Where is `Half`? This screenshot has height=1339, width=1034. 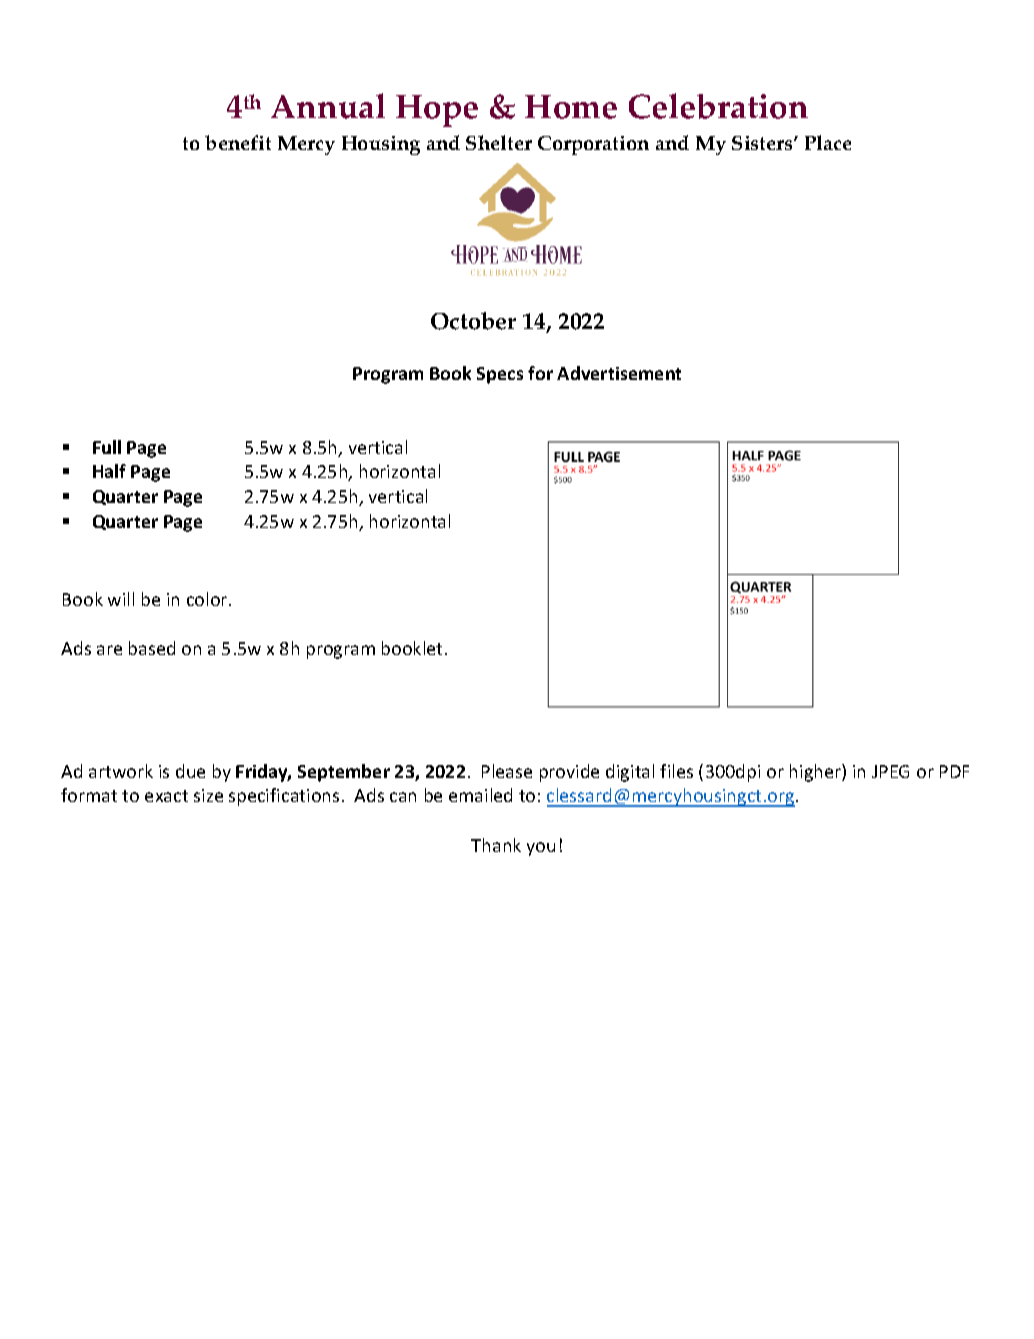
Half is located at coordinates (109, 471).
